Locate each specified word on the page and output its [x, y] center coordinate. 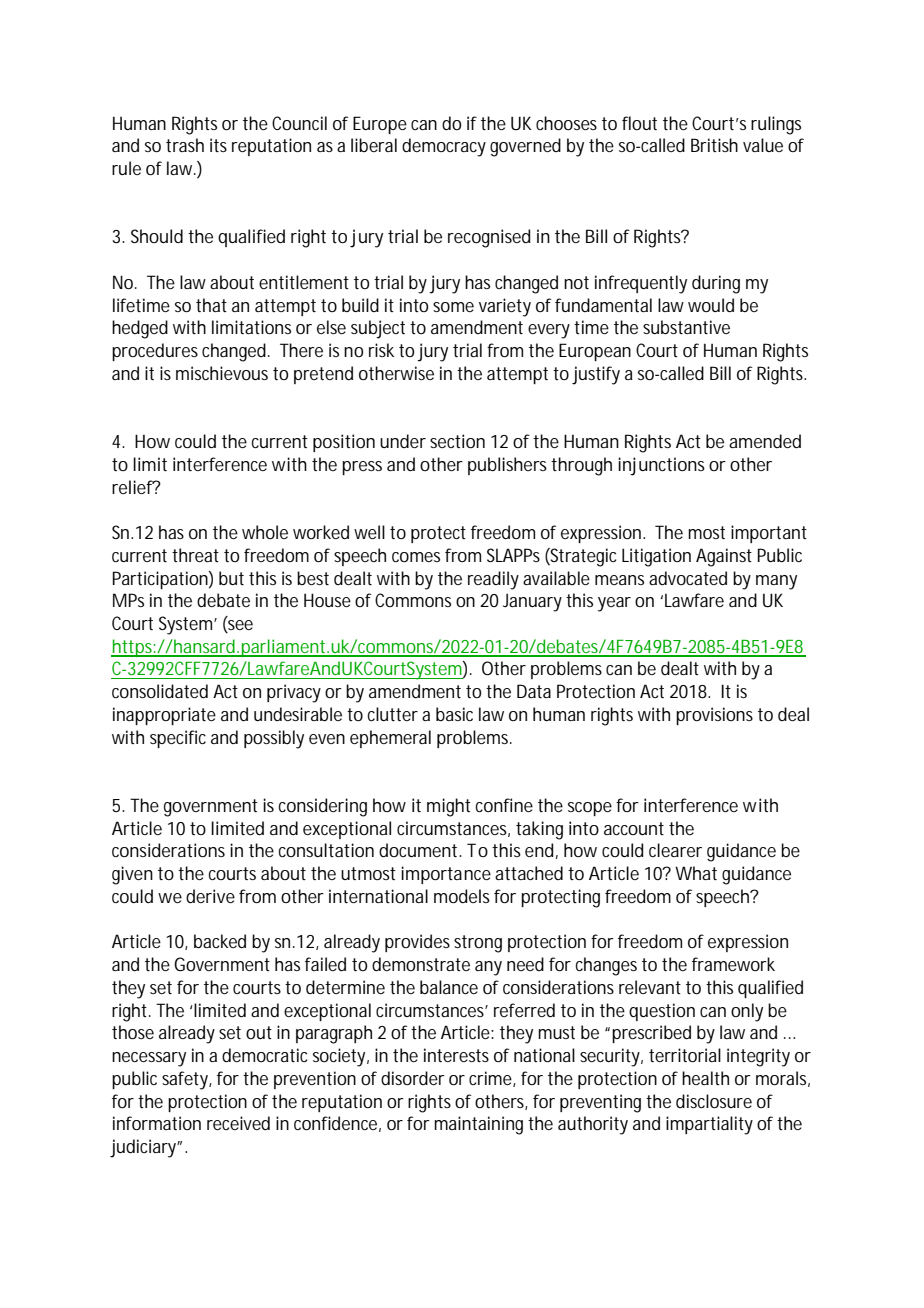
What [696, 873]
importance [446, 875]
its [218, 145]
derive [210, 896]
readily [493, 580]
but [231, 578]
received [238, 1123]
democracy [444, 147]
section [457, 441]
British [714, 145]
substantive [686, 327]
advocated [688, 578]
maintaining [478, 1125]
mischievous [222, 373]
